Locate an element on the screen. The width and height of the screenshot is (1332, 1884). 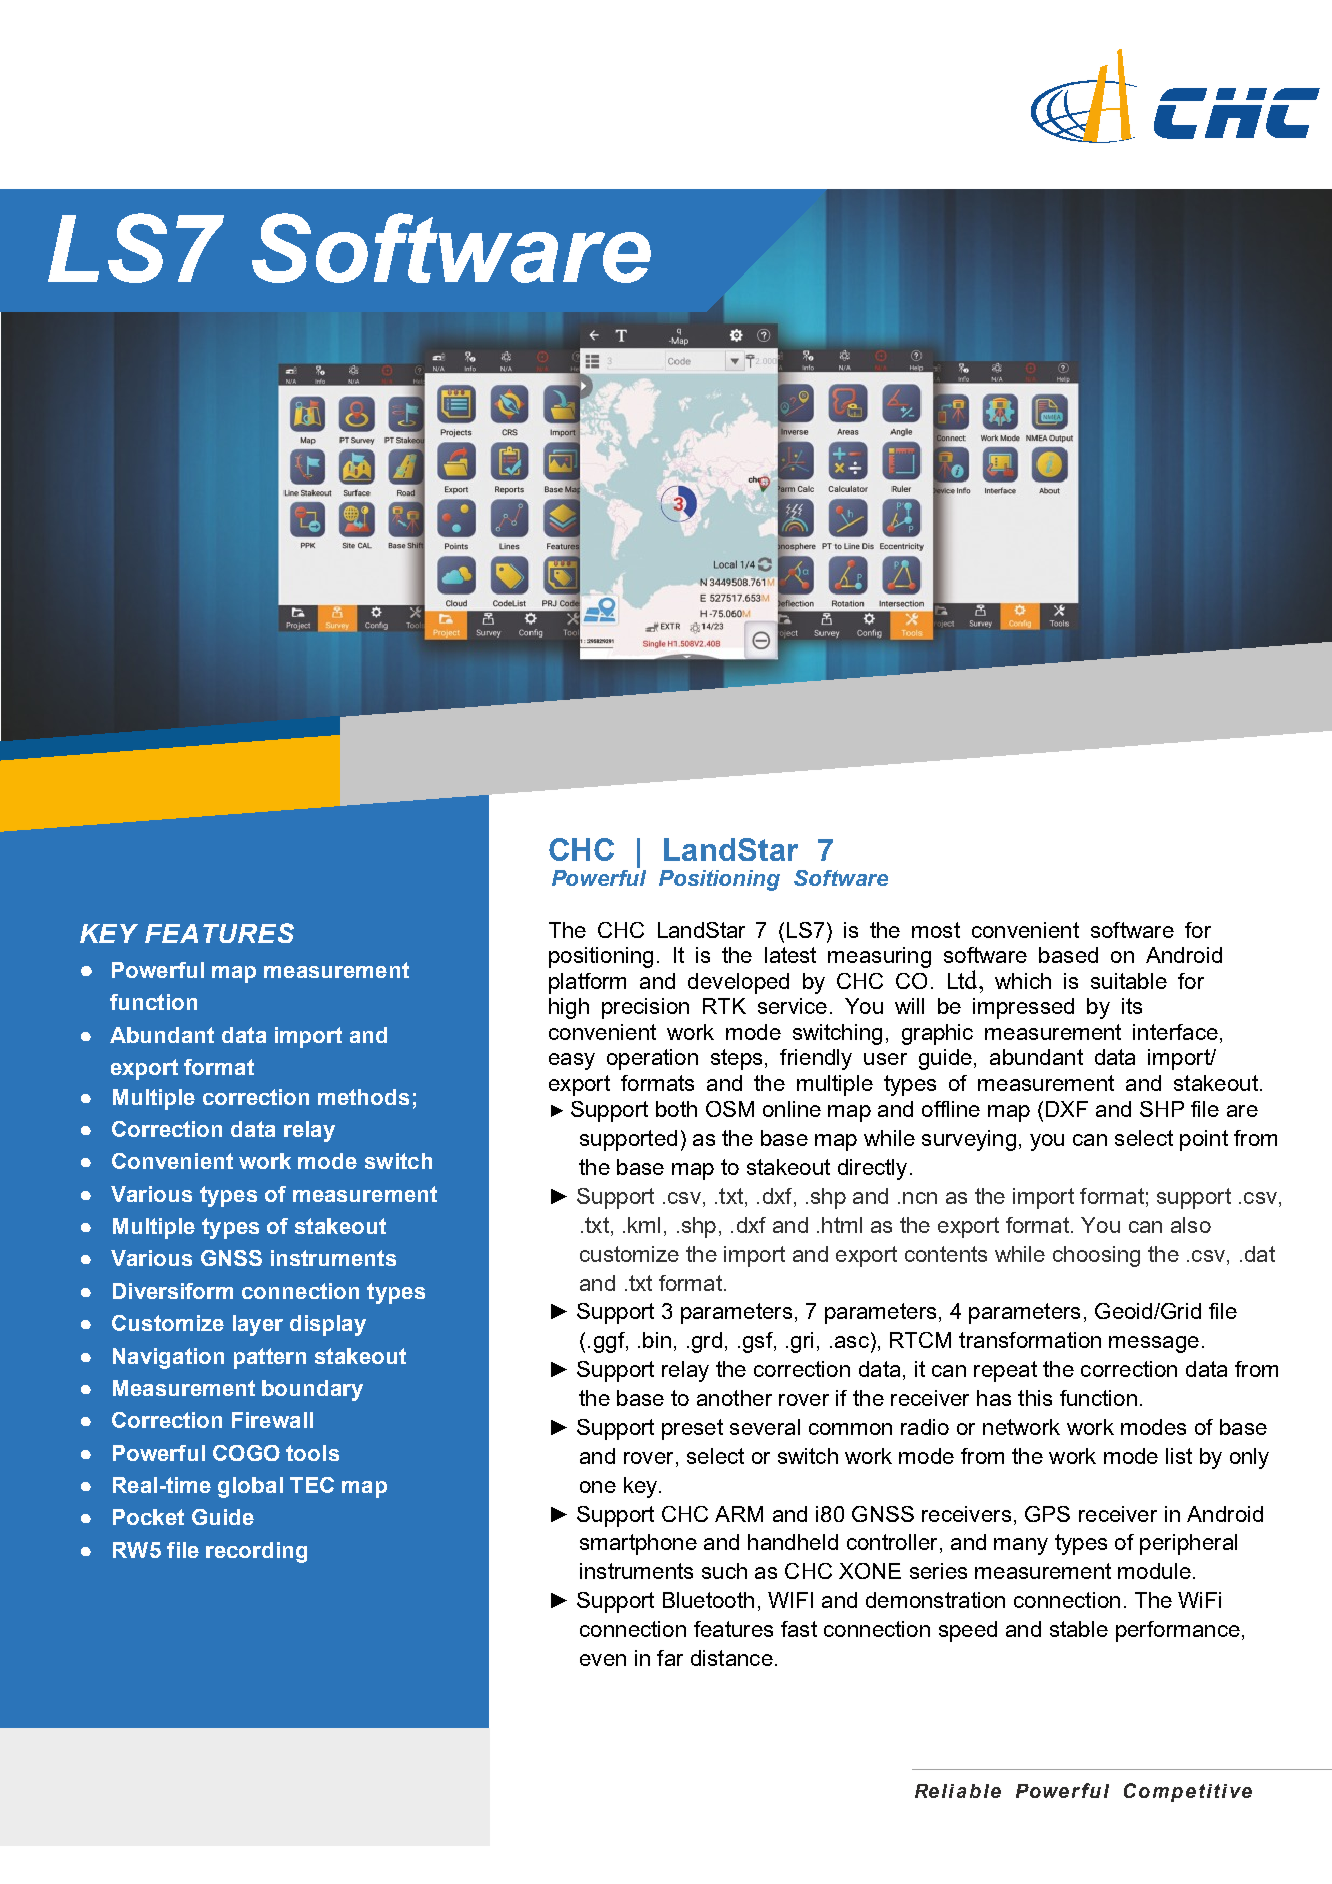
latest is located at coordinates (790, 955).
